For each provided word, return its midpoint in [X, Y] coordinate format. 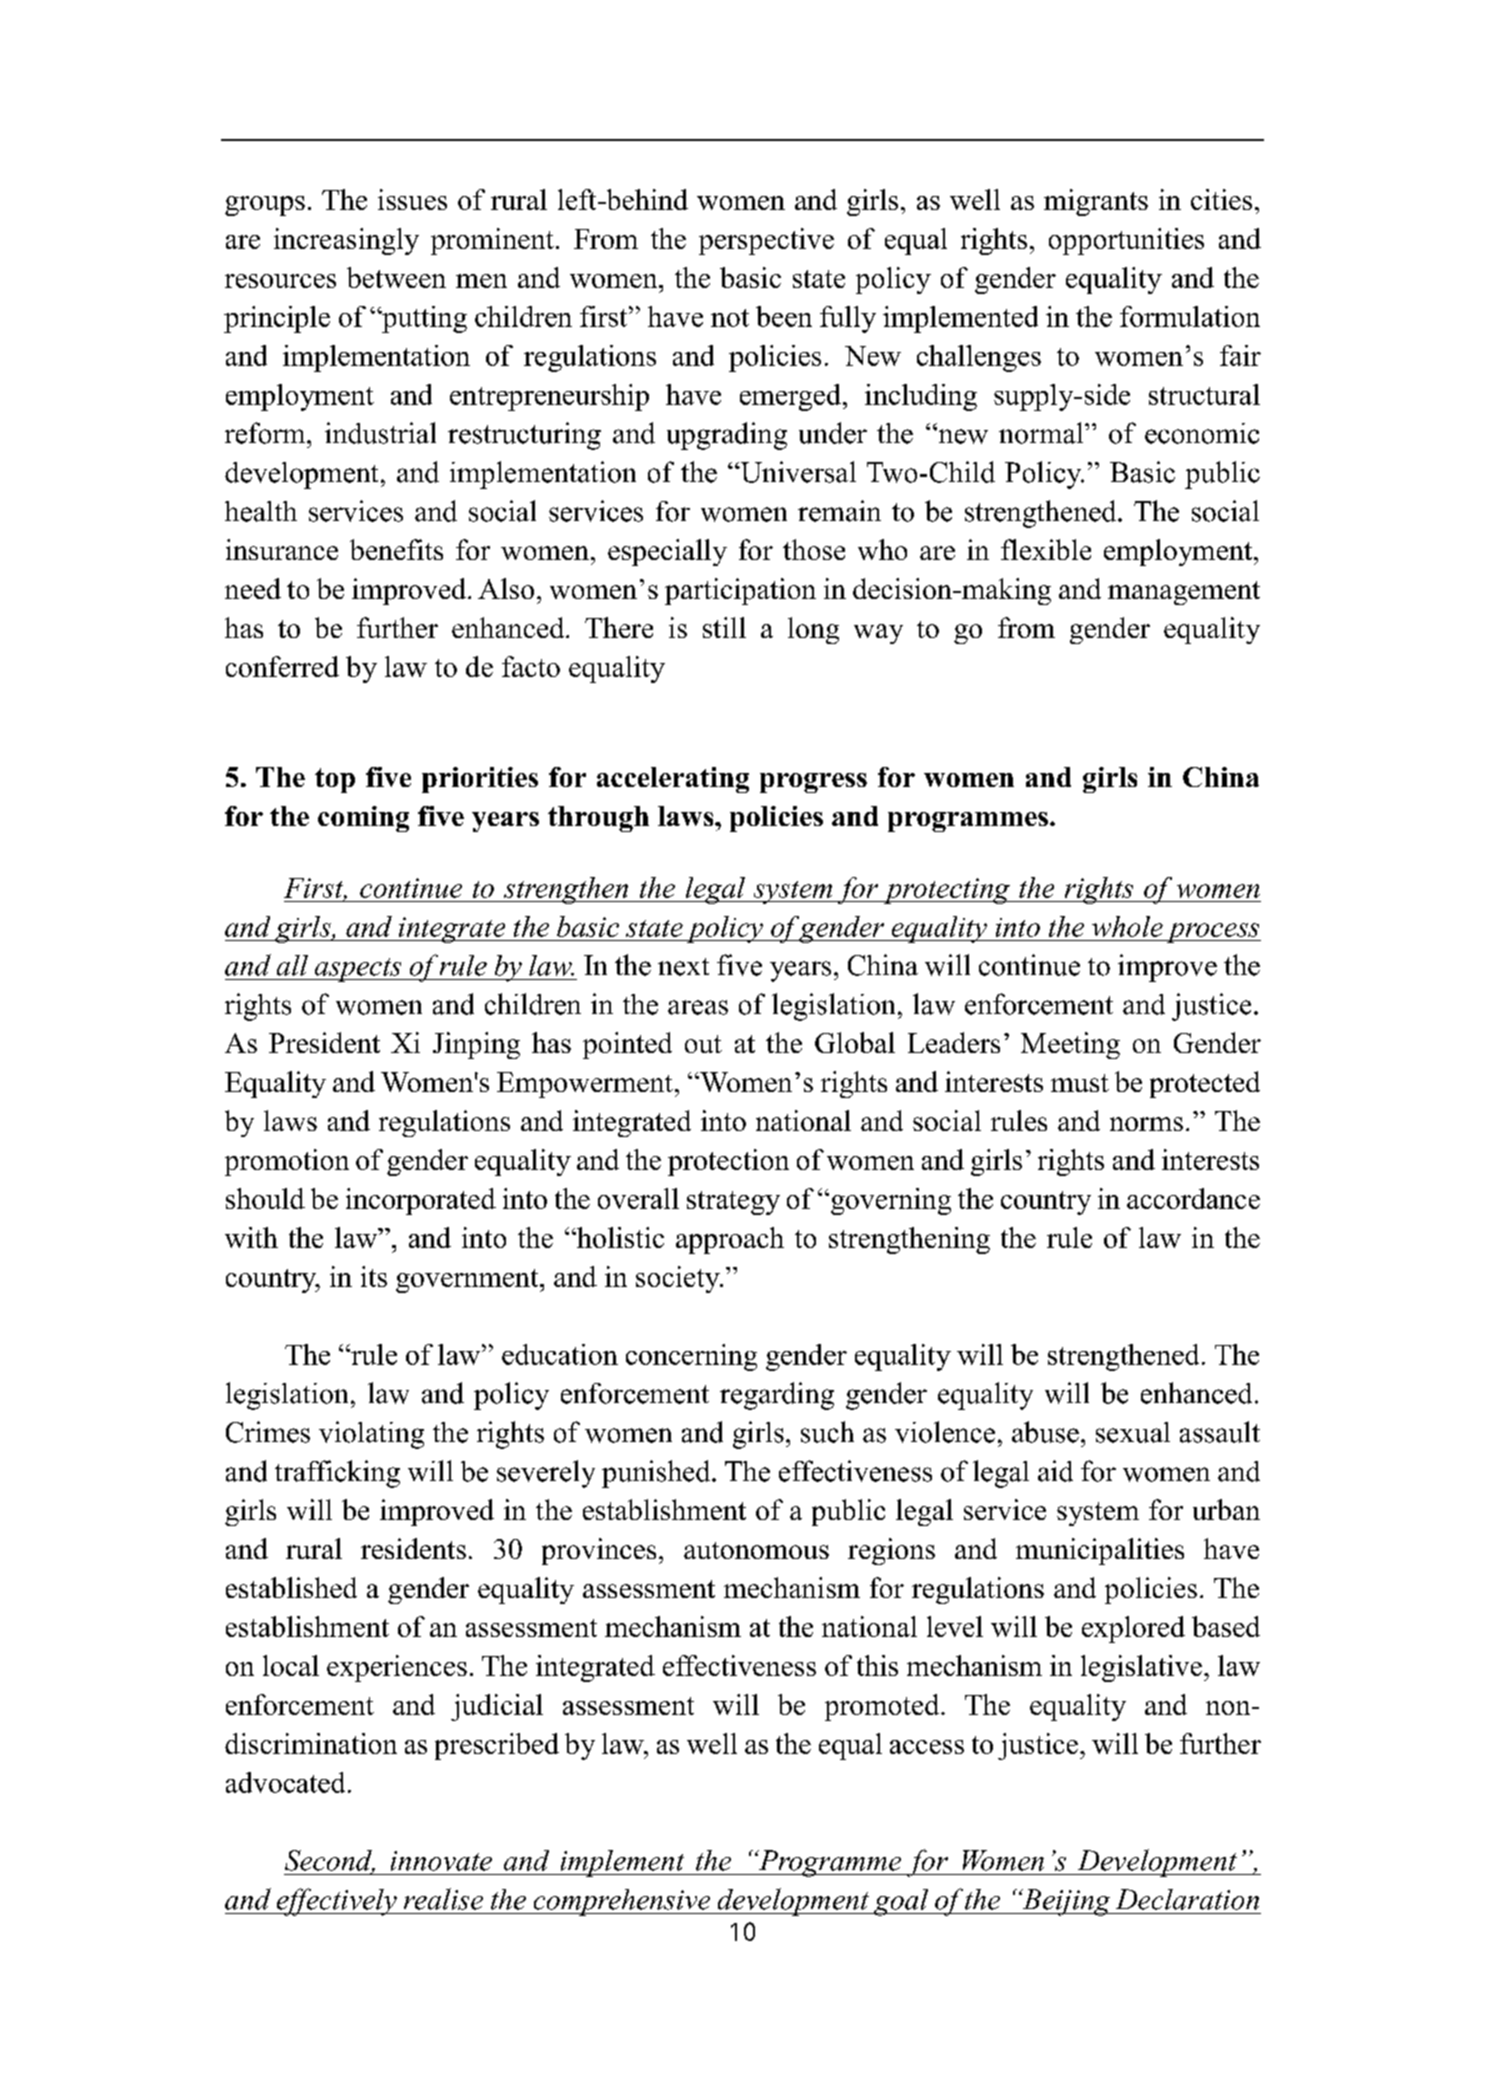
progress [813, 783]
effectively [336, 1902]
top [335, 780]
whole [1127, 926]
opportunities [1126, 241]
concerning [691, 1357]
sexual [1133, 1432]
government [468, 1281]
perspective [766, 241]
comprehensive [622, 1902]
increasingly [346, 241]
